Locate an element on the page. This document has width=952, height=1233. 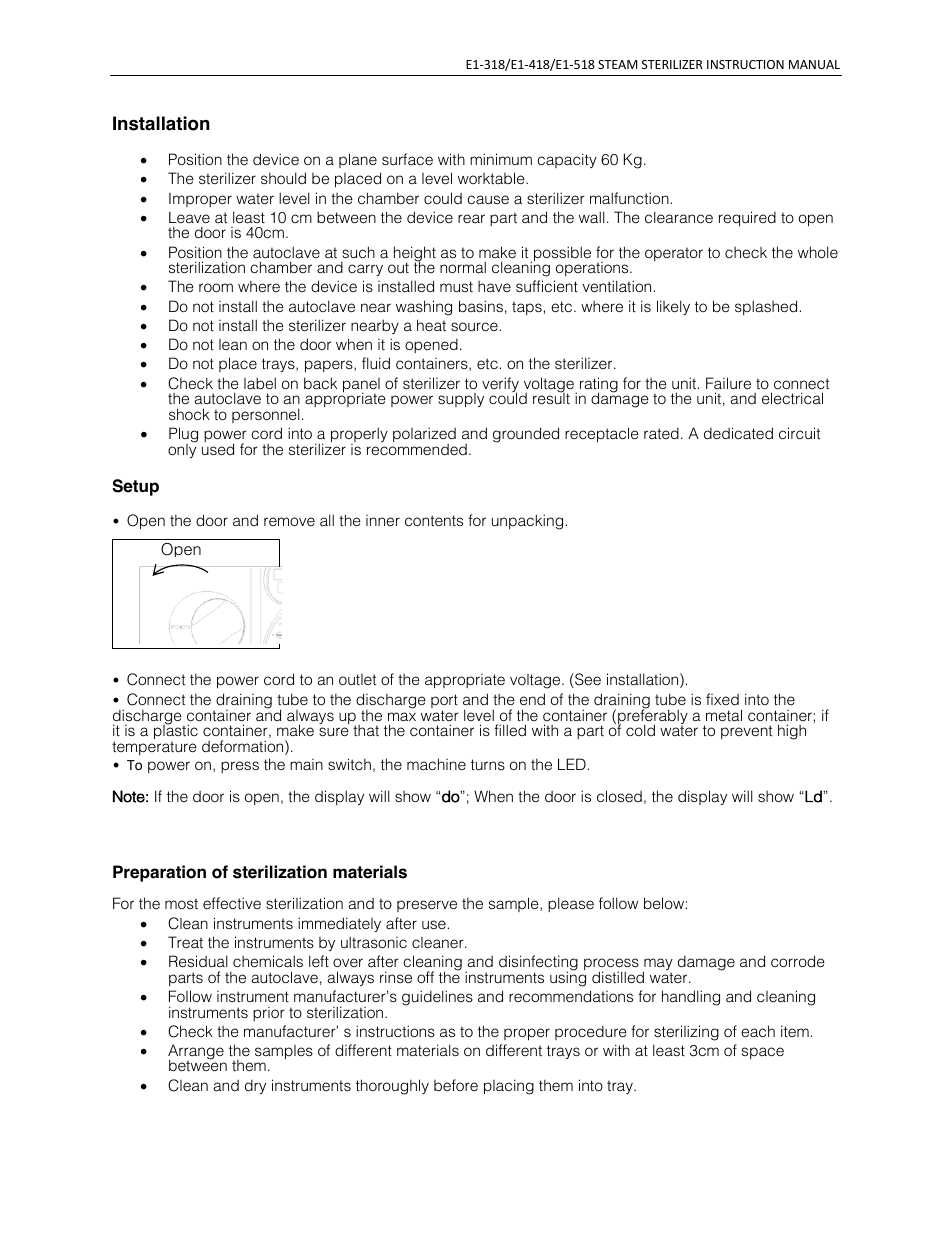
before is located at coordinates (456, 1085).
